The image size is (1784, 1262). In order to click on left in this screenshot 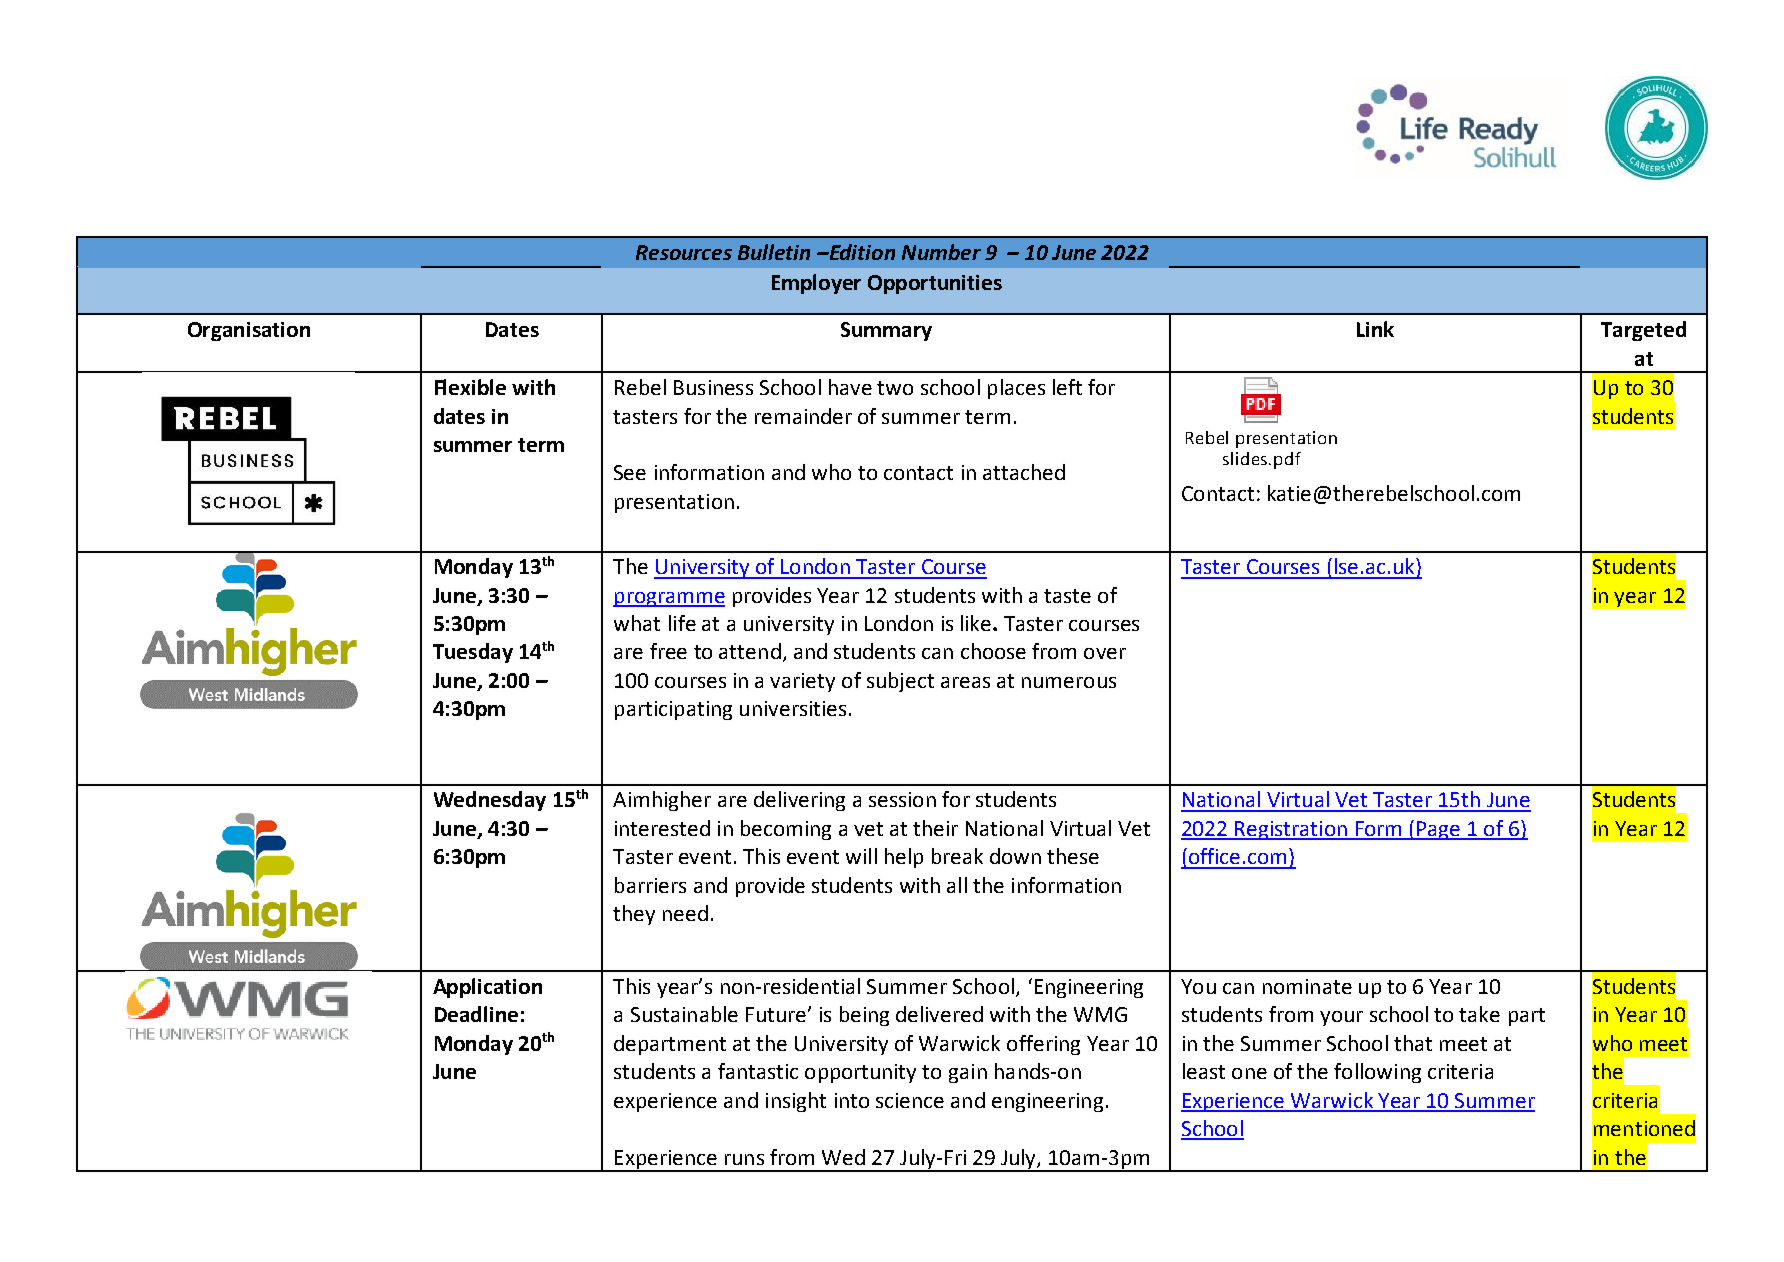, I will do `click(1067, 387)`.
